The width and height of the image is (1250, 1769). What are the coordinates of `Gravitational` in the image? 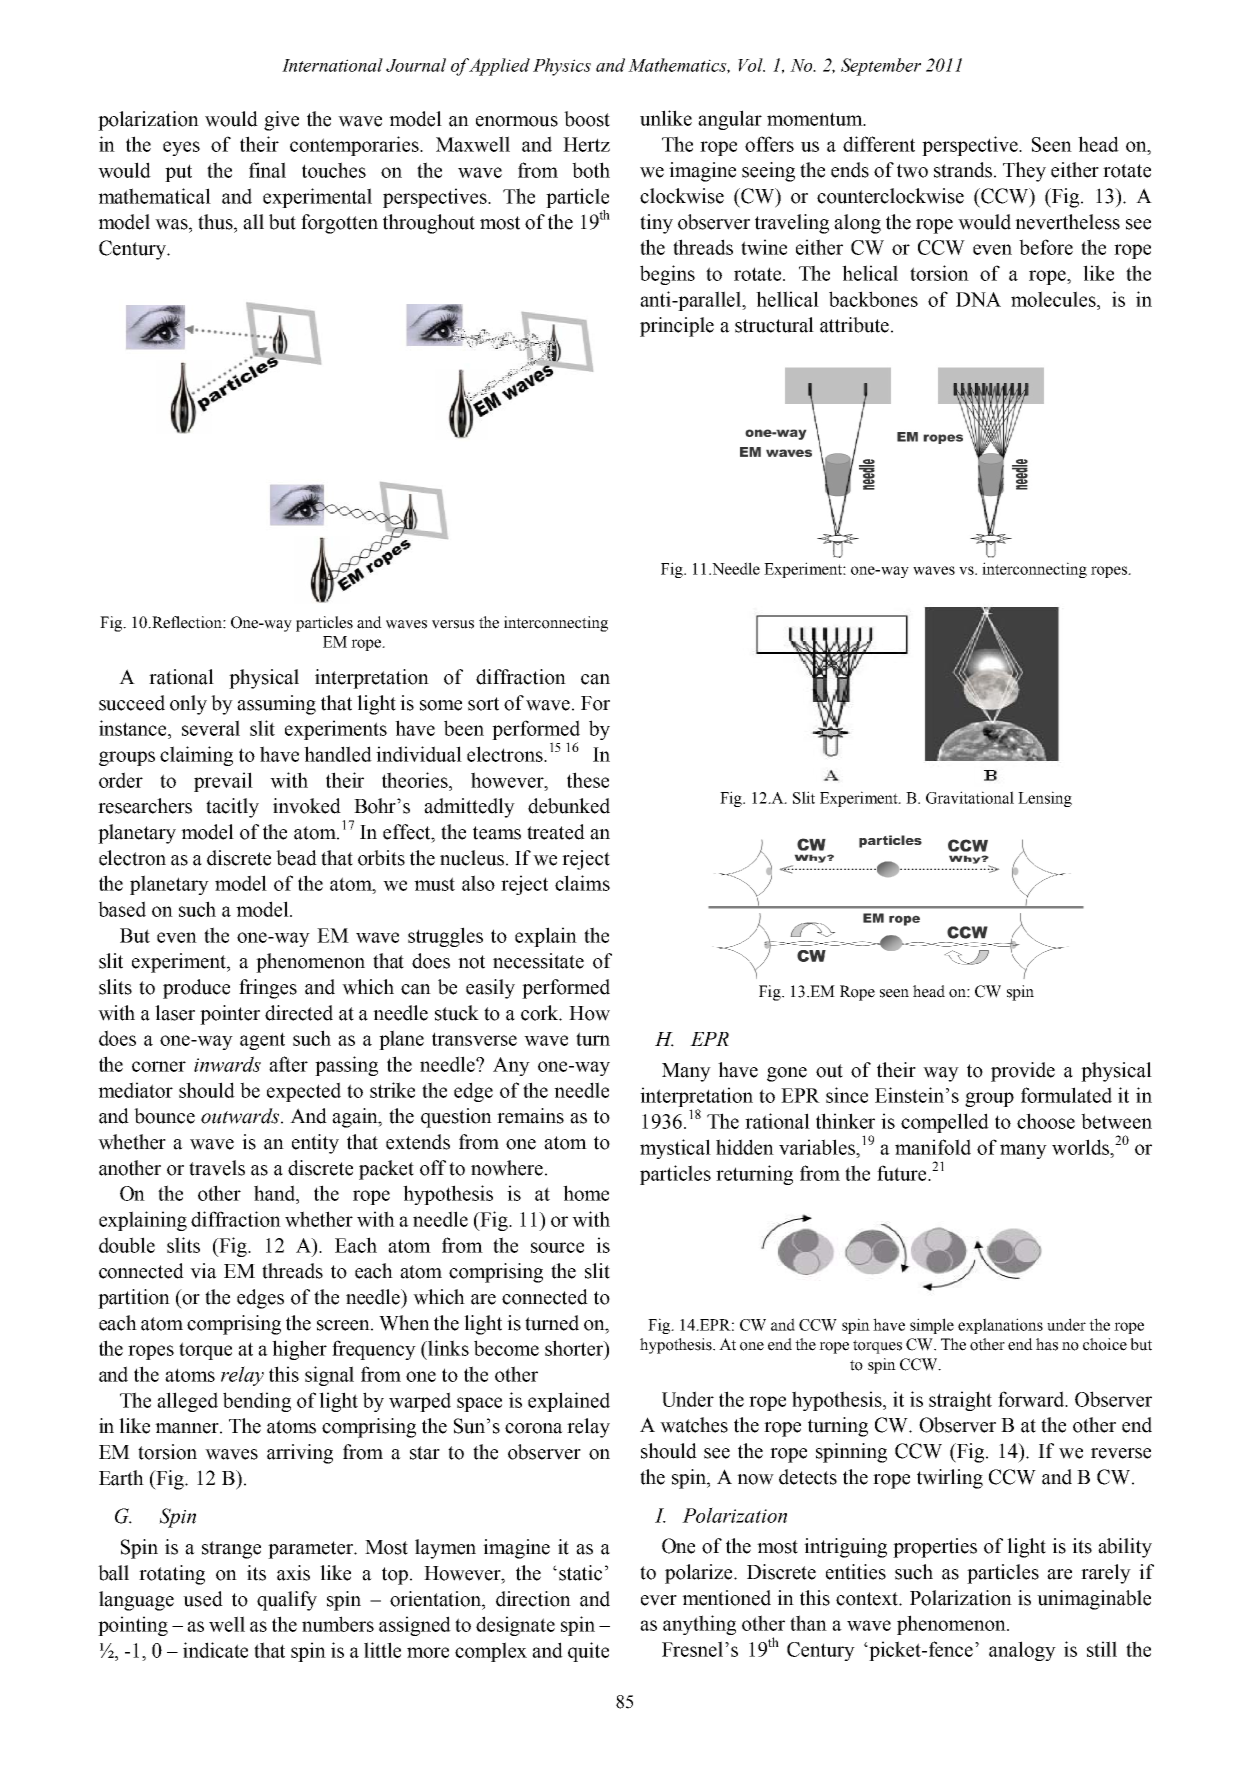 It's located at (970, 797).
